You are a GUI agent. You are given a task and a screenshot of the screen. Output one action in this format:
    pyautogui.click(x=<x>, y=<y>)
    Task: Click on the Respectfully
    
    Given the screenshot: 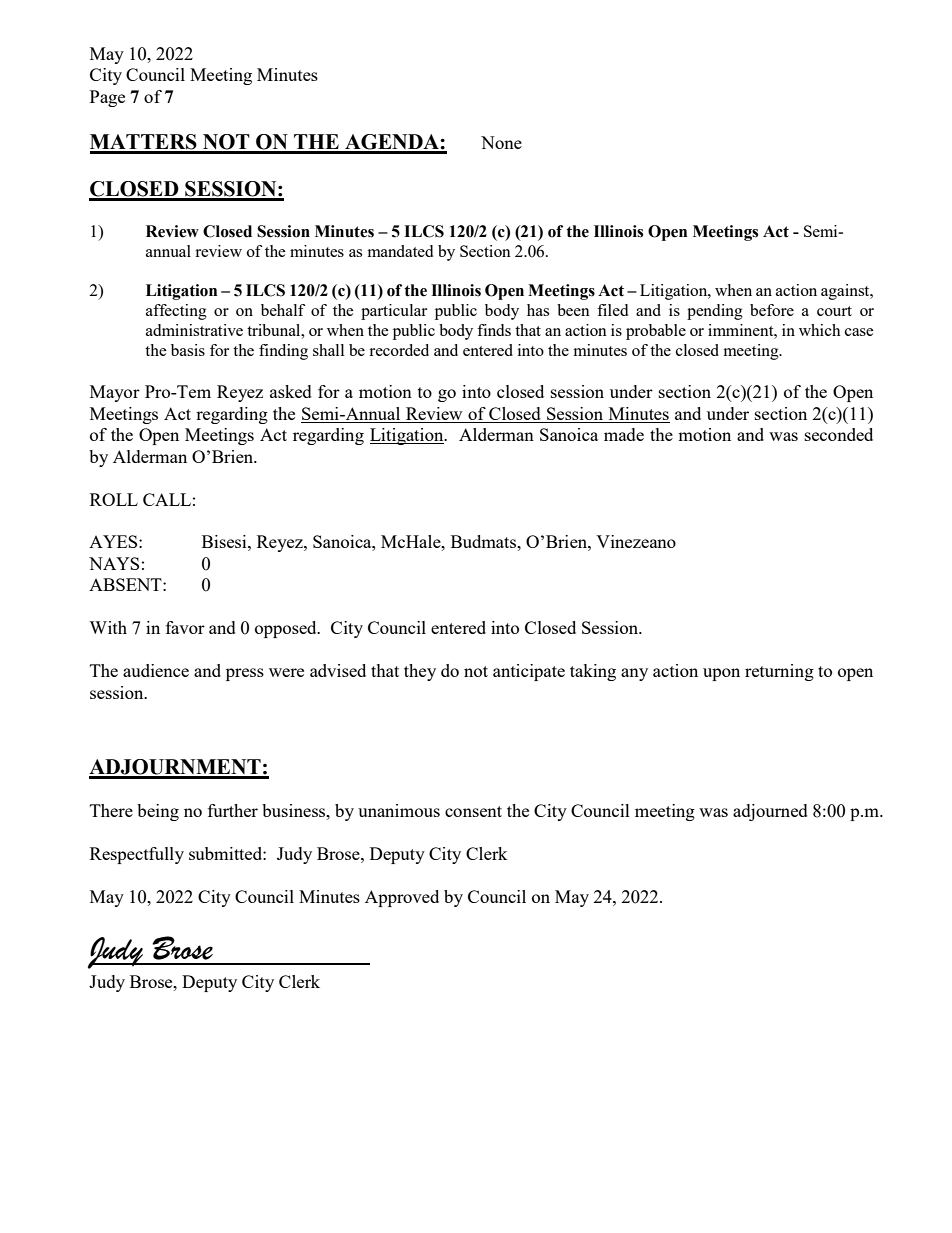 What is the action you would take?
    pyautogui.click(x=137, y=855)
